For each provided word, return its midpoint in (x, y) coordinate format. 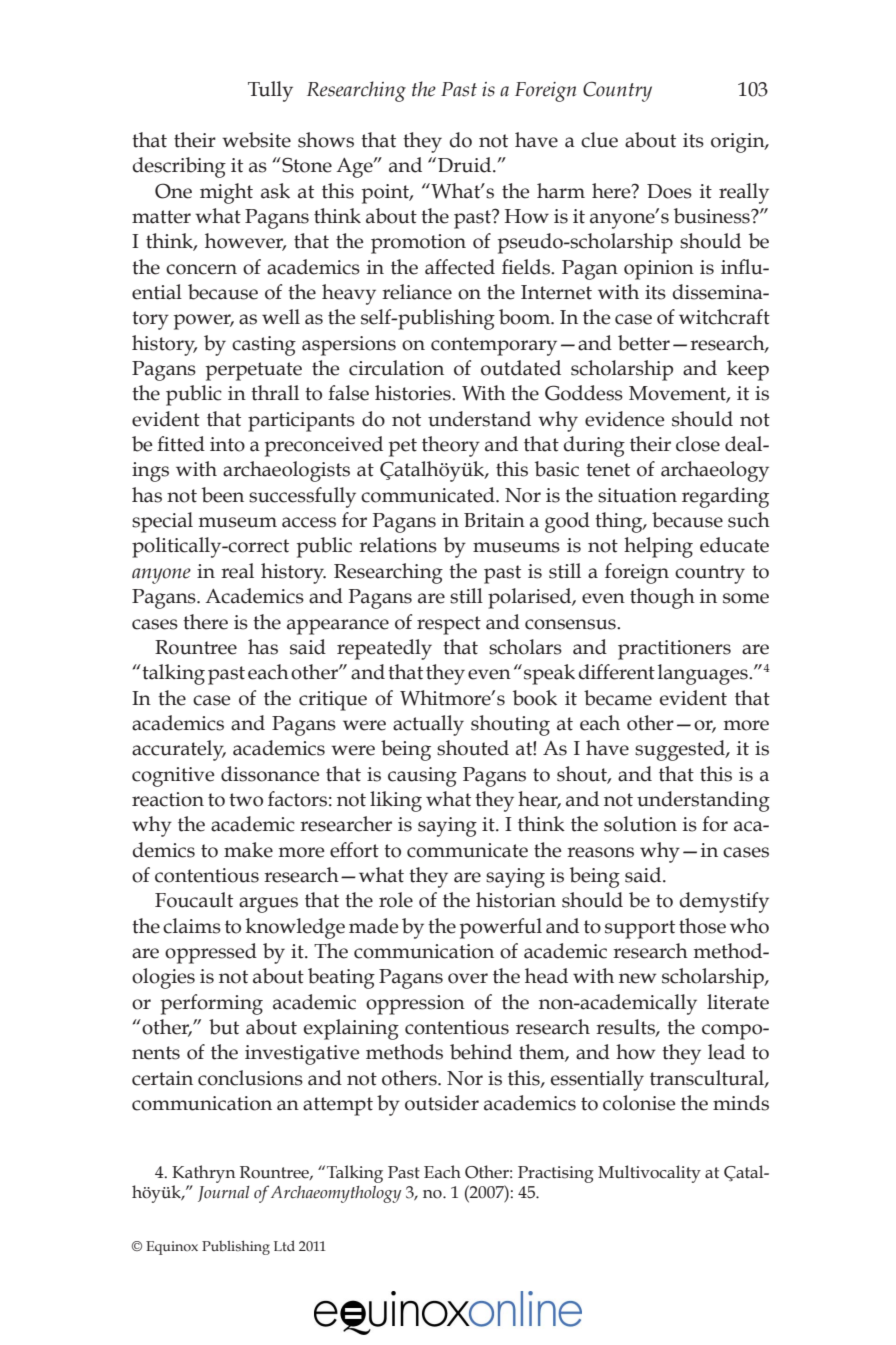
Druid (466, 165)
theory (451, 446)
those (702, 926)
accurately (179, 750)
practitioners (674, 650)
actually (428, 725)
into (227, 444)
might (226, 193)
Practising (556, 1174)
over (468, 978)
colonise (639, 1103)
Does (669, 191)
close (698, 444)
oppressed (211, 953)
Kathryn (203, 1174)
